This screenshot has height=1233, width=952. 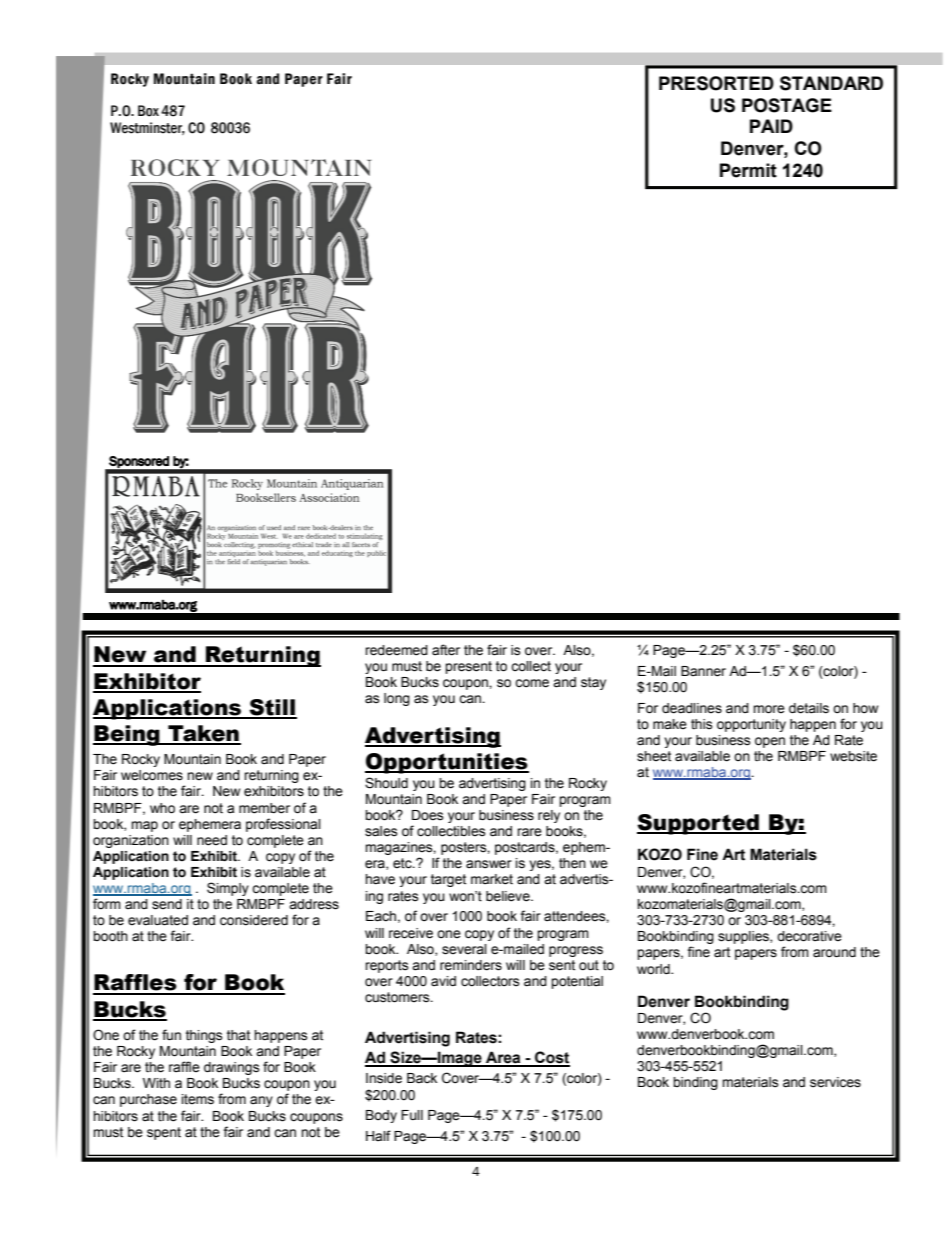 What do you see at coordinates (748, 170) in the screenshot?
I see `Permit` at bounding box center [748, 170].
